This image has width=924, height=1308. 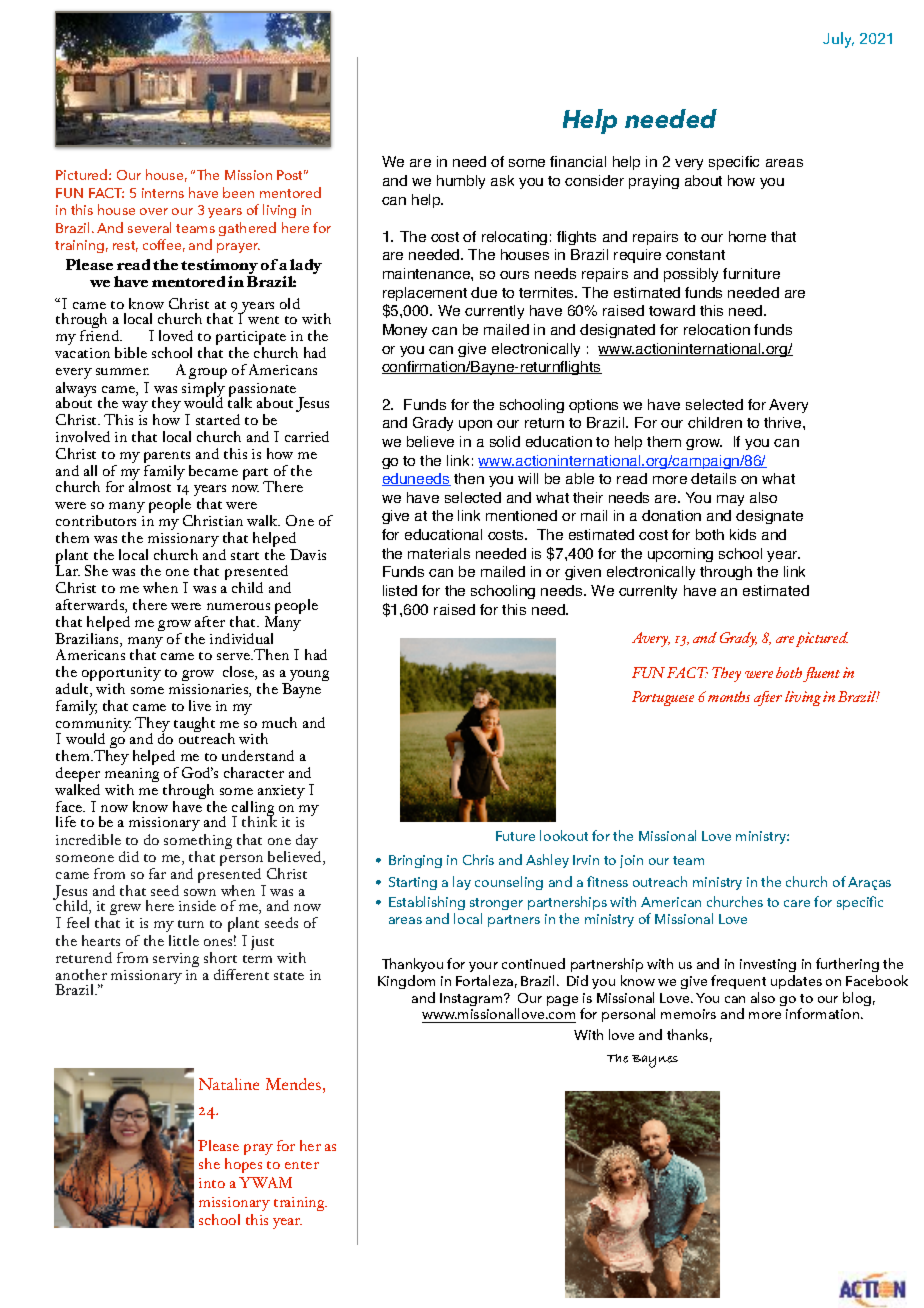 What do you see at coordinates (302, 1165) in the image?
I see `enter` at bounding box center [302, 1165].
